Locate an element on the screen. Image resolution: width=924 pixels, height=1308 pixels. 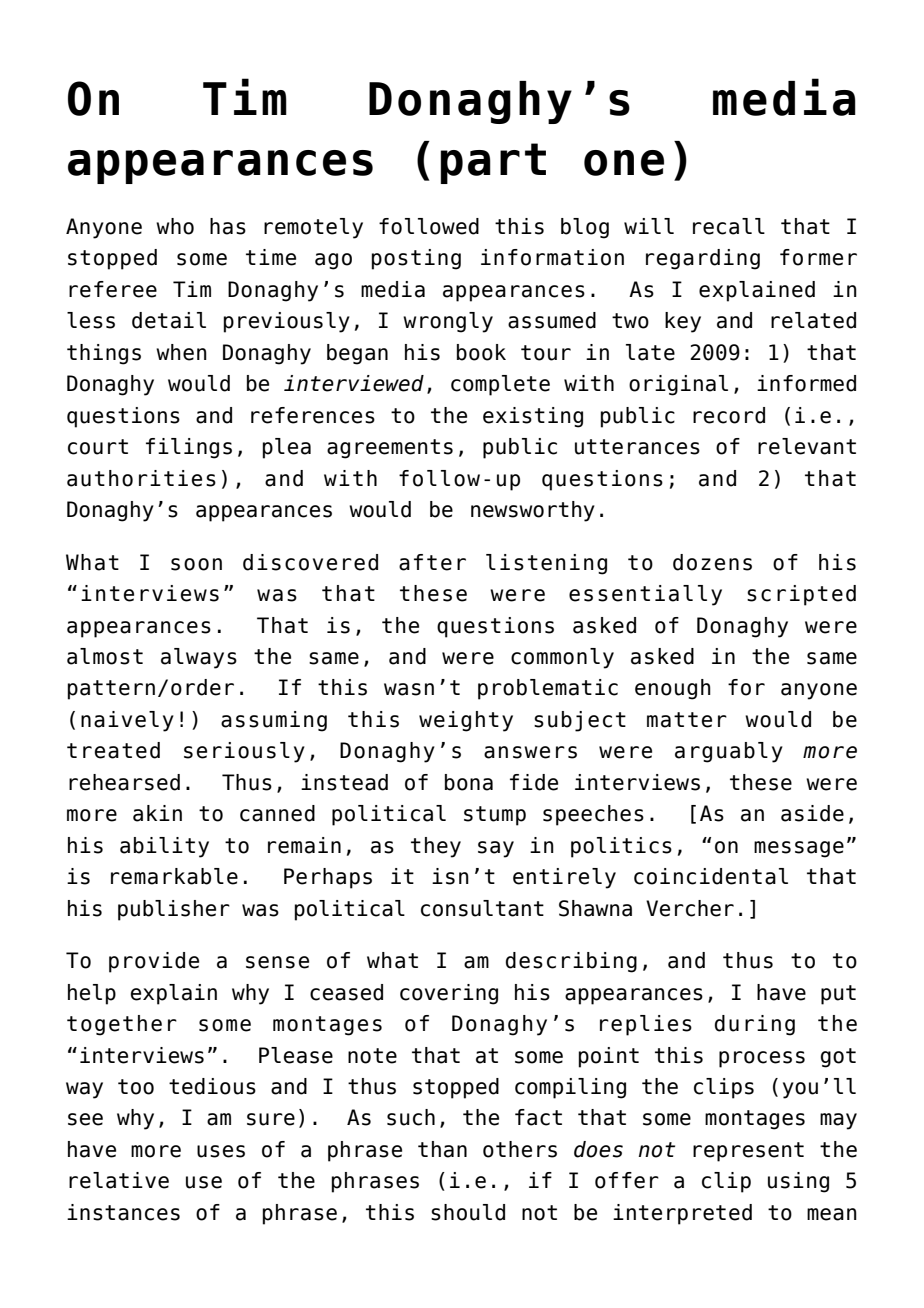
they is located at coordinates (436, 847).
